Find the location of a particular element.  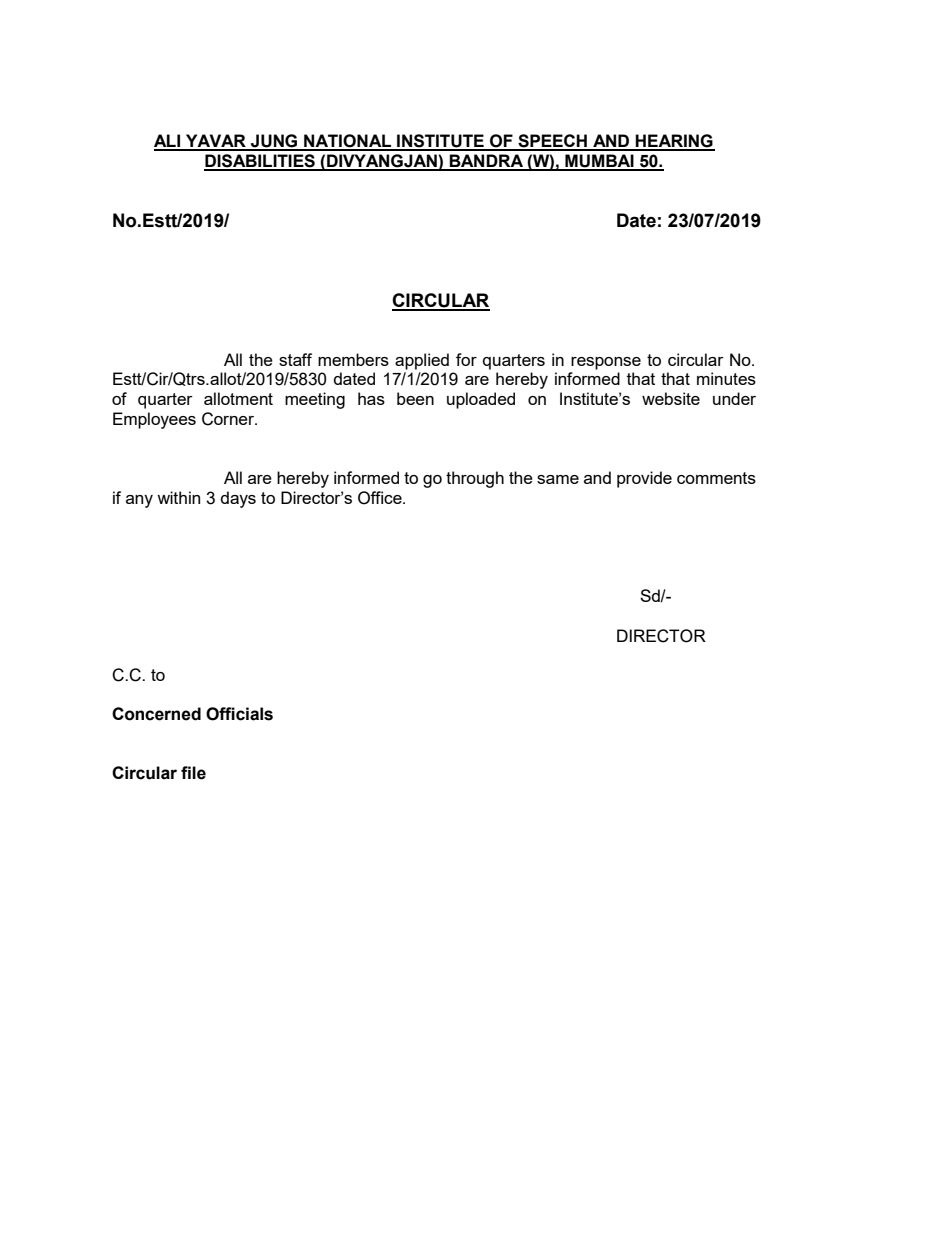

Corner is located at coordinates (229, 419).
